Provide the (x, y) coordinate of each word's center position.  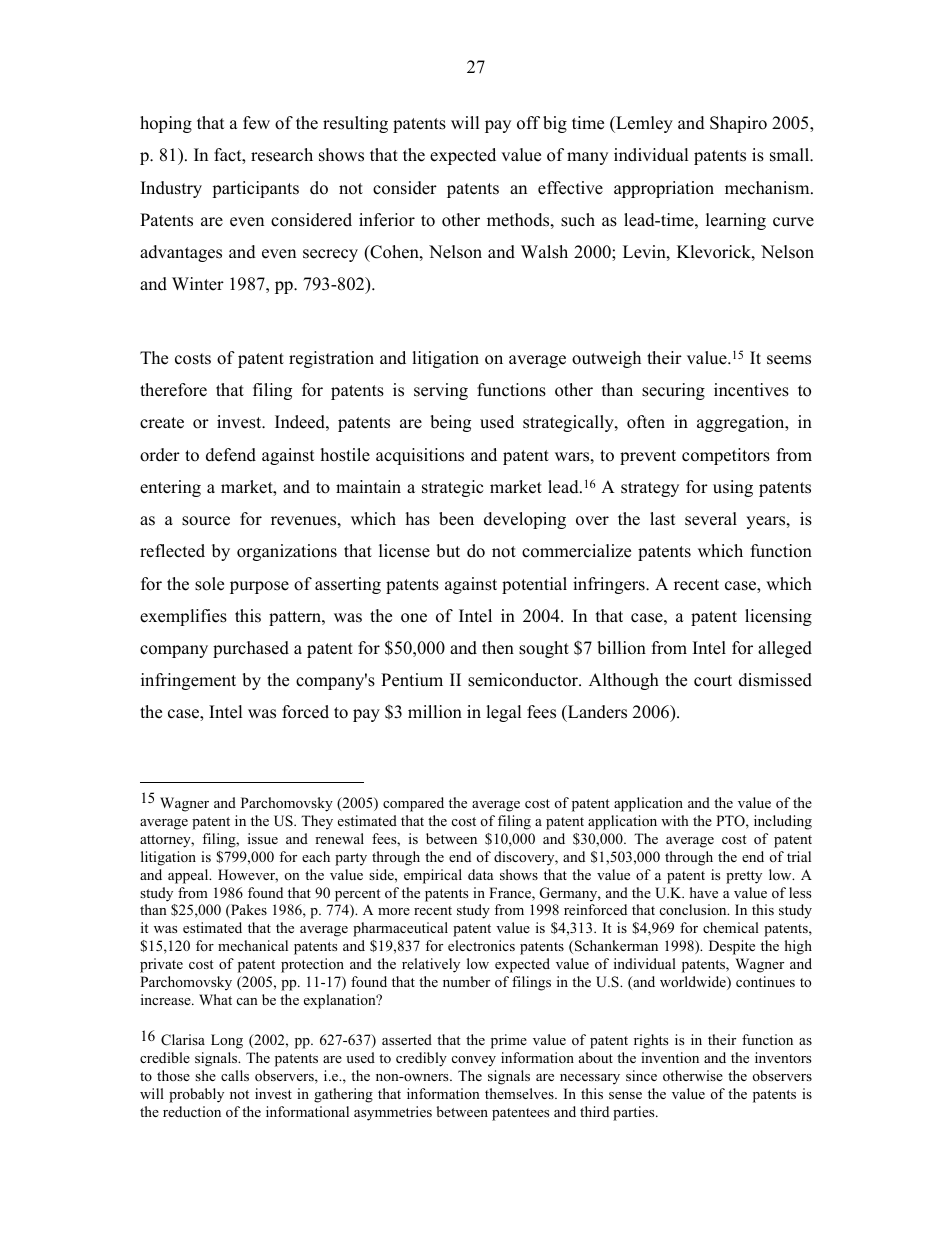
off (528, 123)
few (256, 123)
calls (235, 1075)
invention (670, 1057)
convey (474, 1061)
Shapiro (738, 124)
